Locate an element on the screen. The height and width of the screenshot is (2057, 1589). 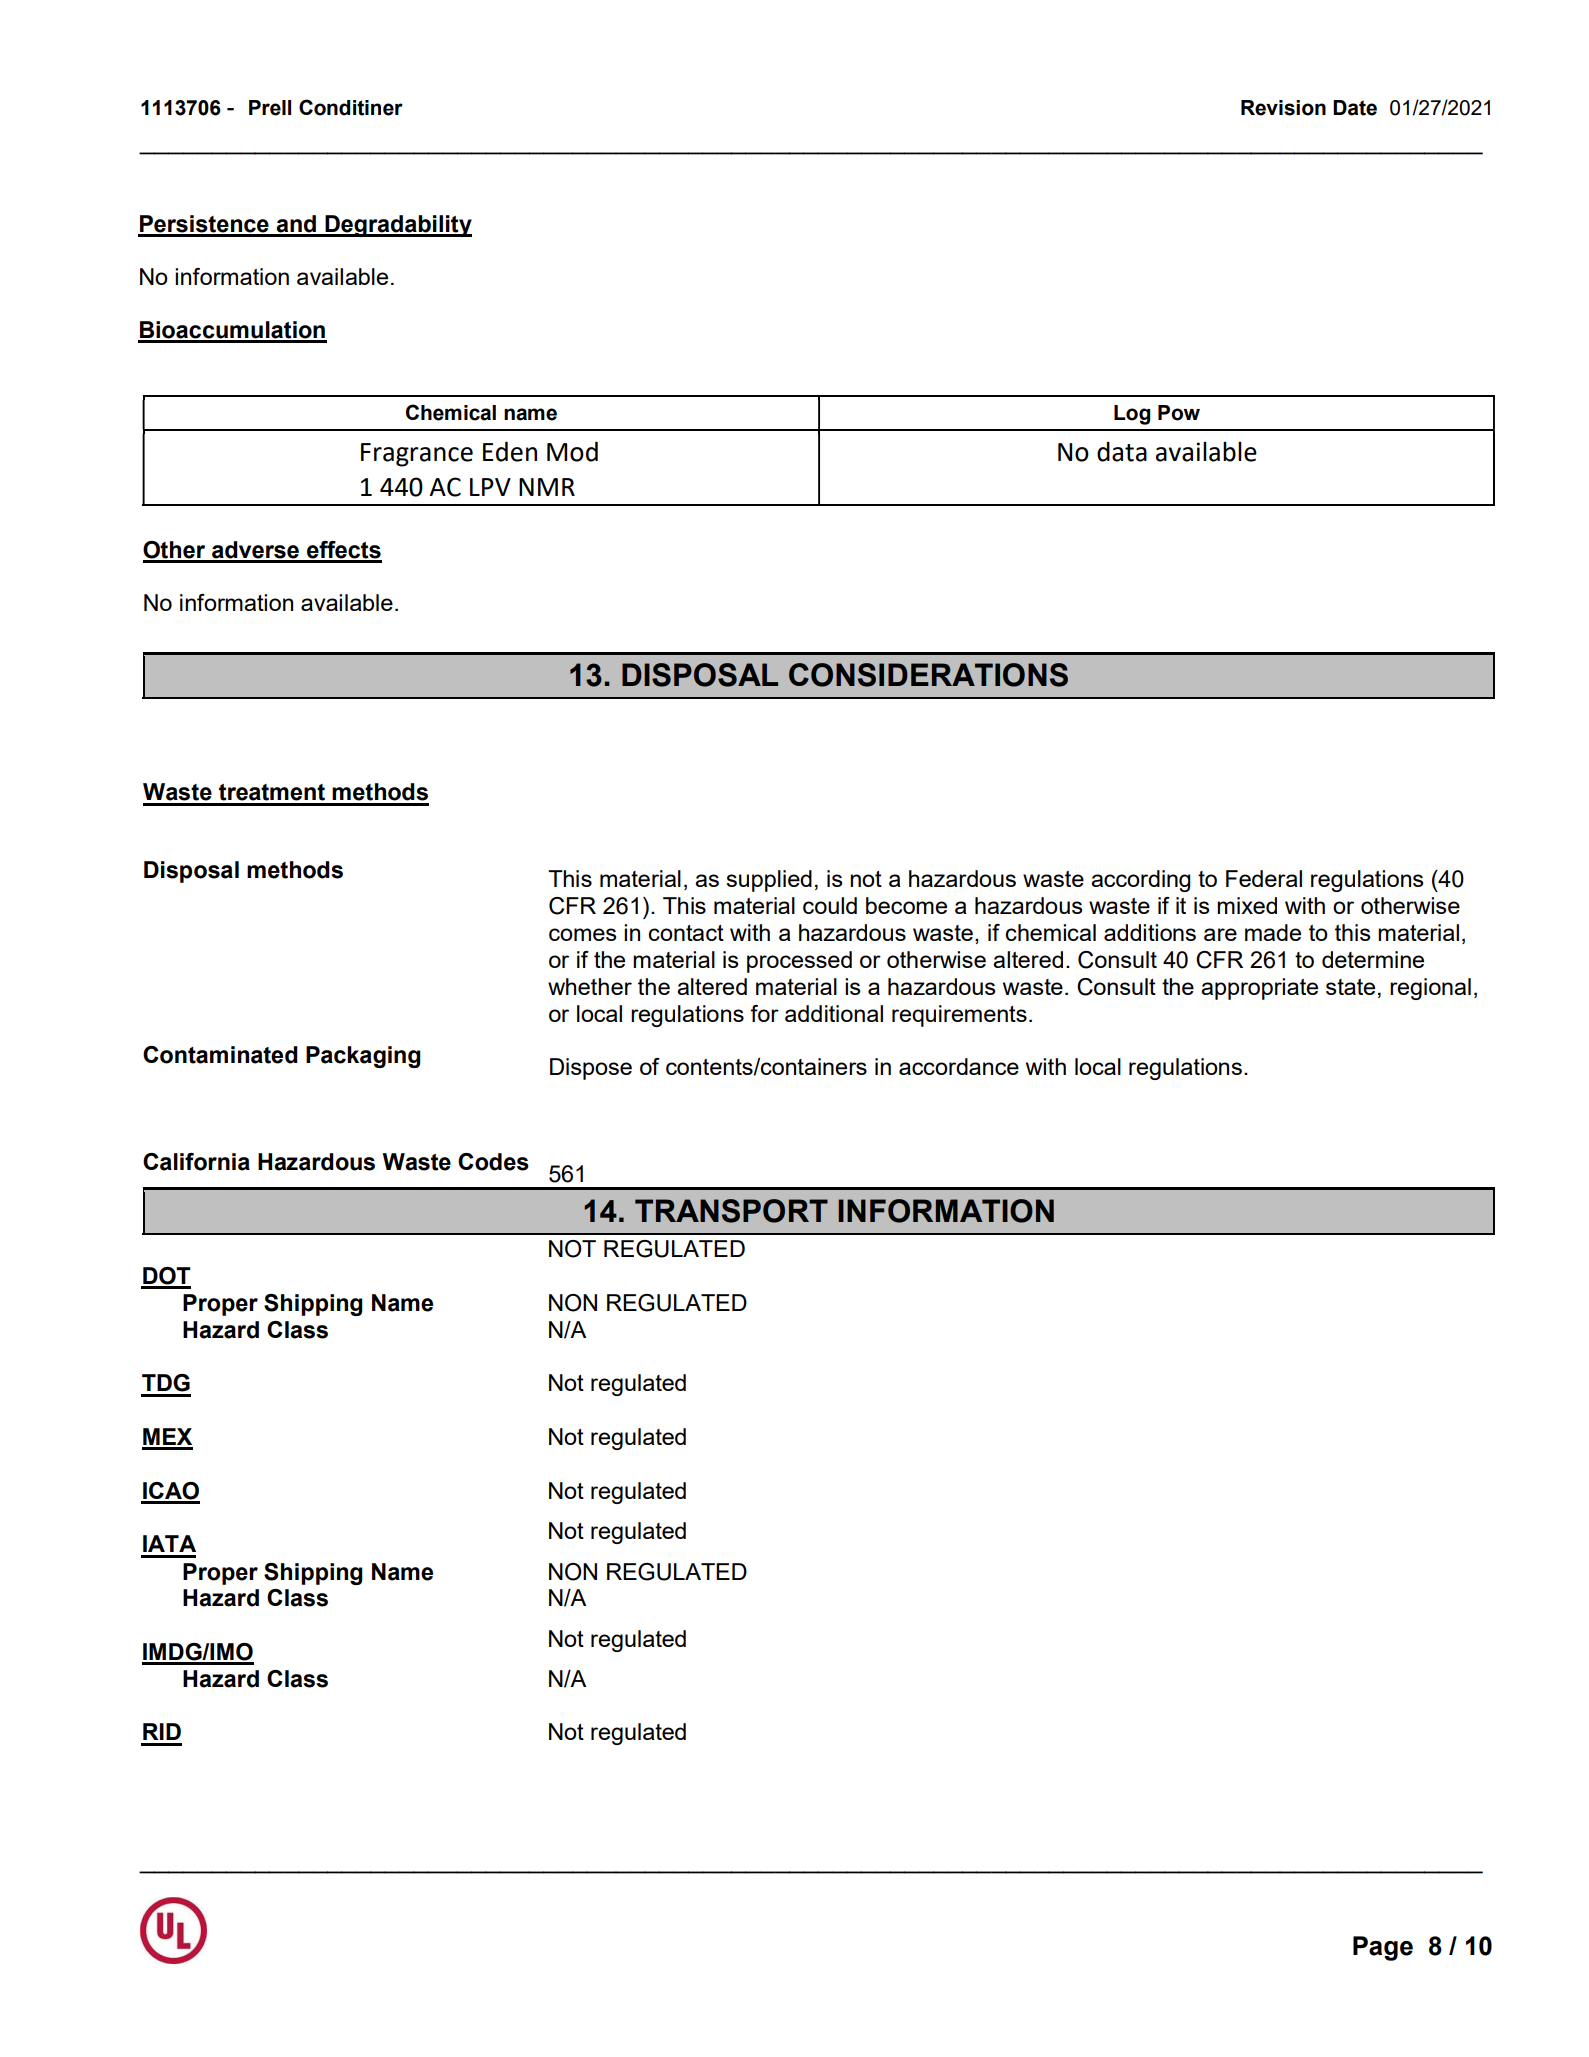
Revision is located at coordinates (1283, 108).
